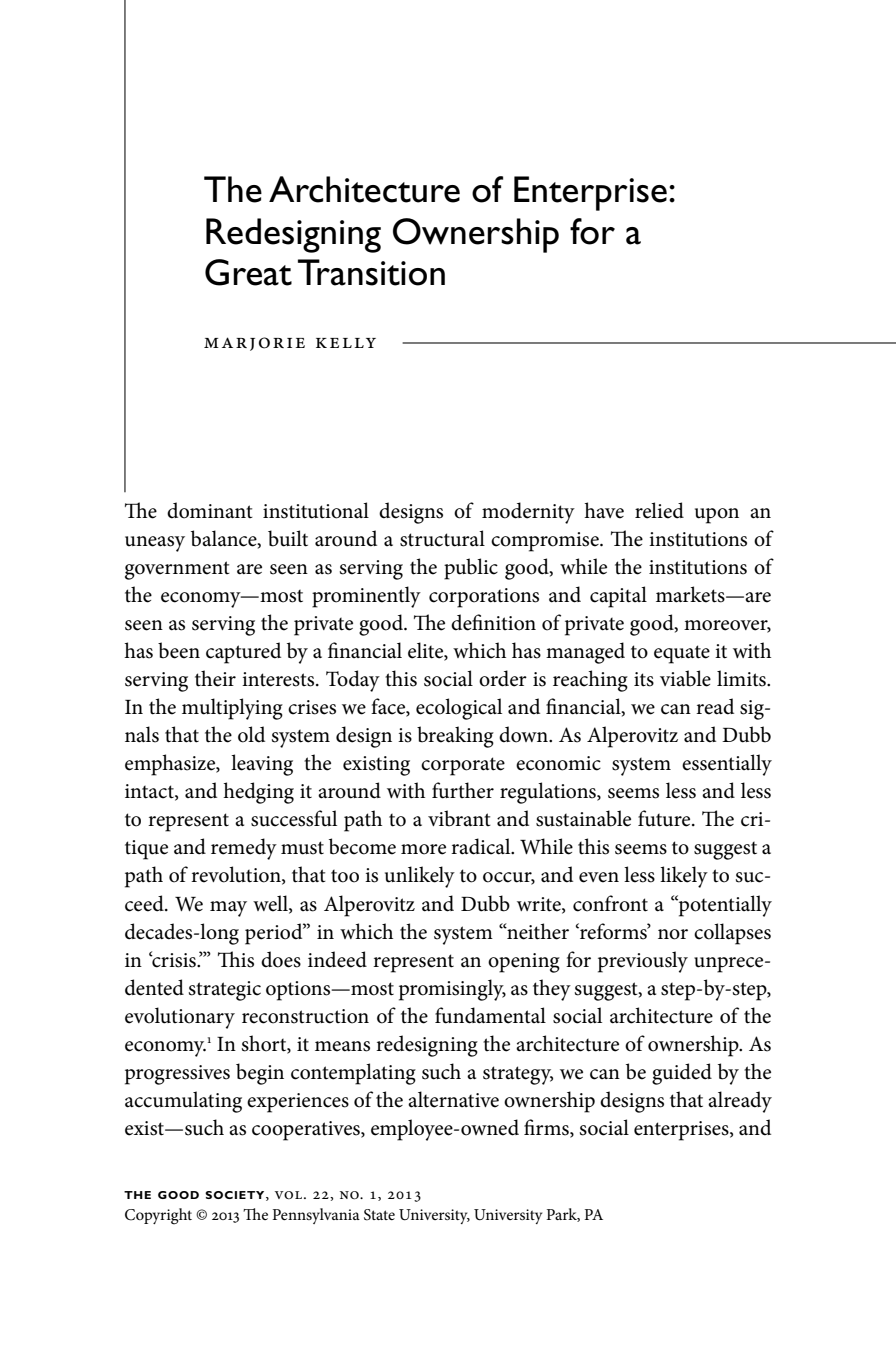 The height and width of the image is (1345, 896). I want to click on dominant, so click(210, 510).
